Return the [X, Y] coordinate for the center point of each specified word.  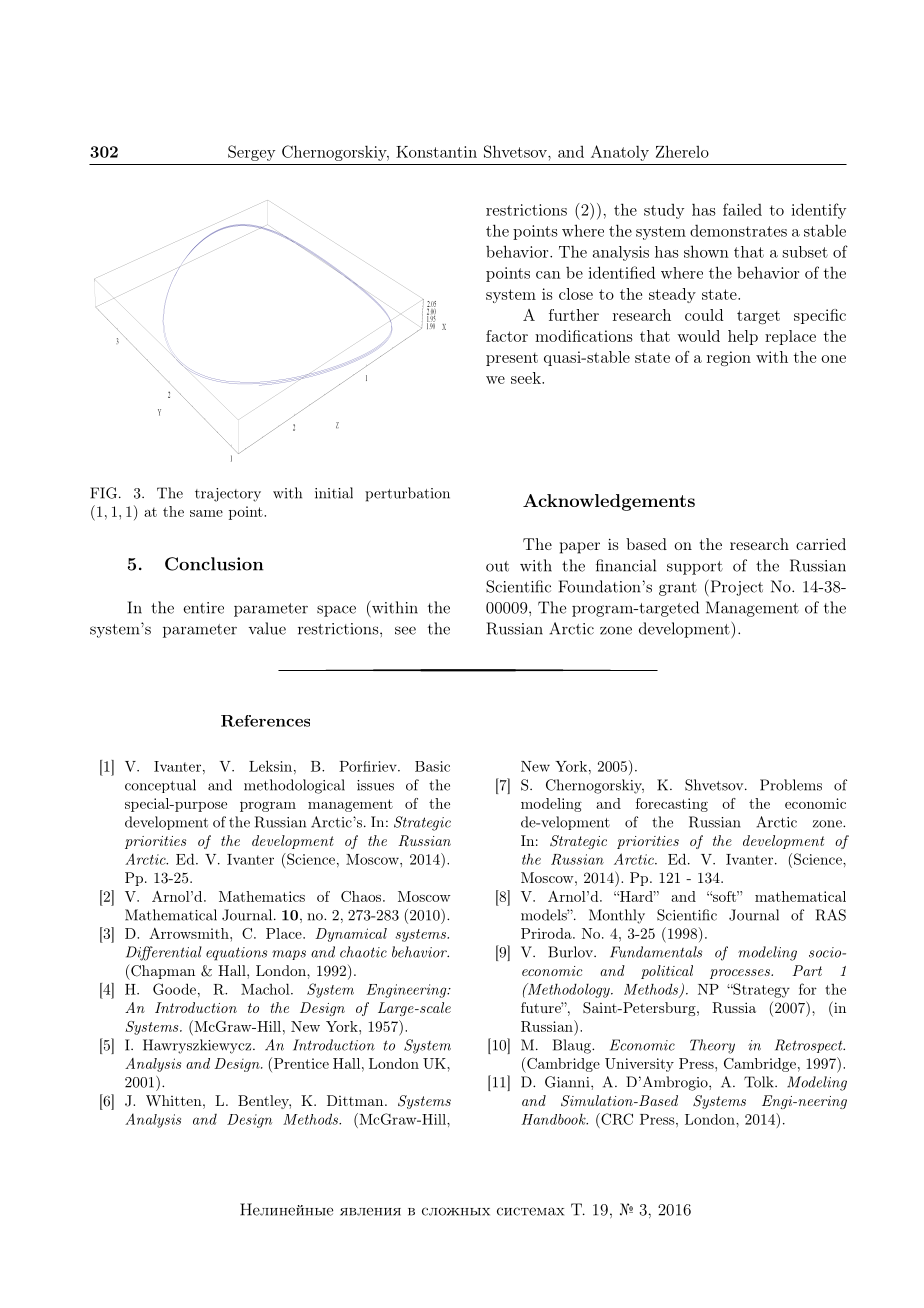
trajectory [228, 495]
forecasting [672, 805]
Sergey [251, 153]
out [497, 566]
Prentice [300, 1063]
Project [735, 588]
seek [527, 378]
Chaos [361, 896]
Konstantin [436, 152]
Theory [712, 1046]
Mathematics [262, 896]
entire [203, 608]
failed [742, 209]
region [729, 359]
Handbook [554, 1119]
